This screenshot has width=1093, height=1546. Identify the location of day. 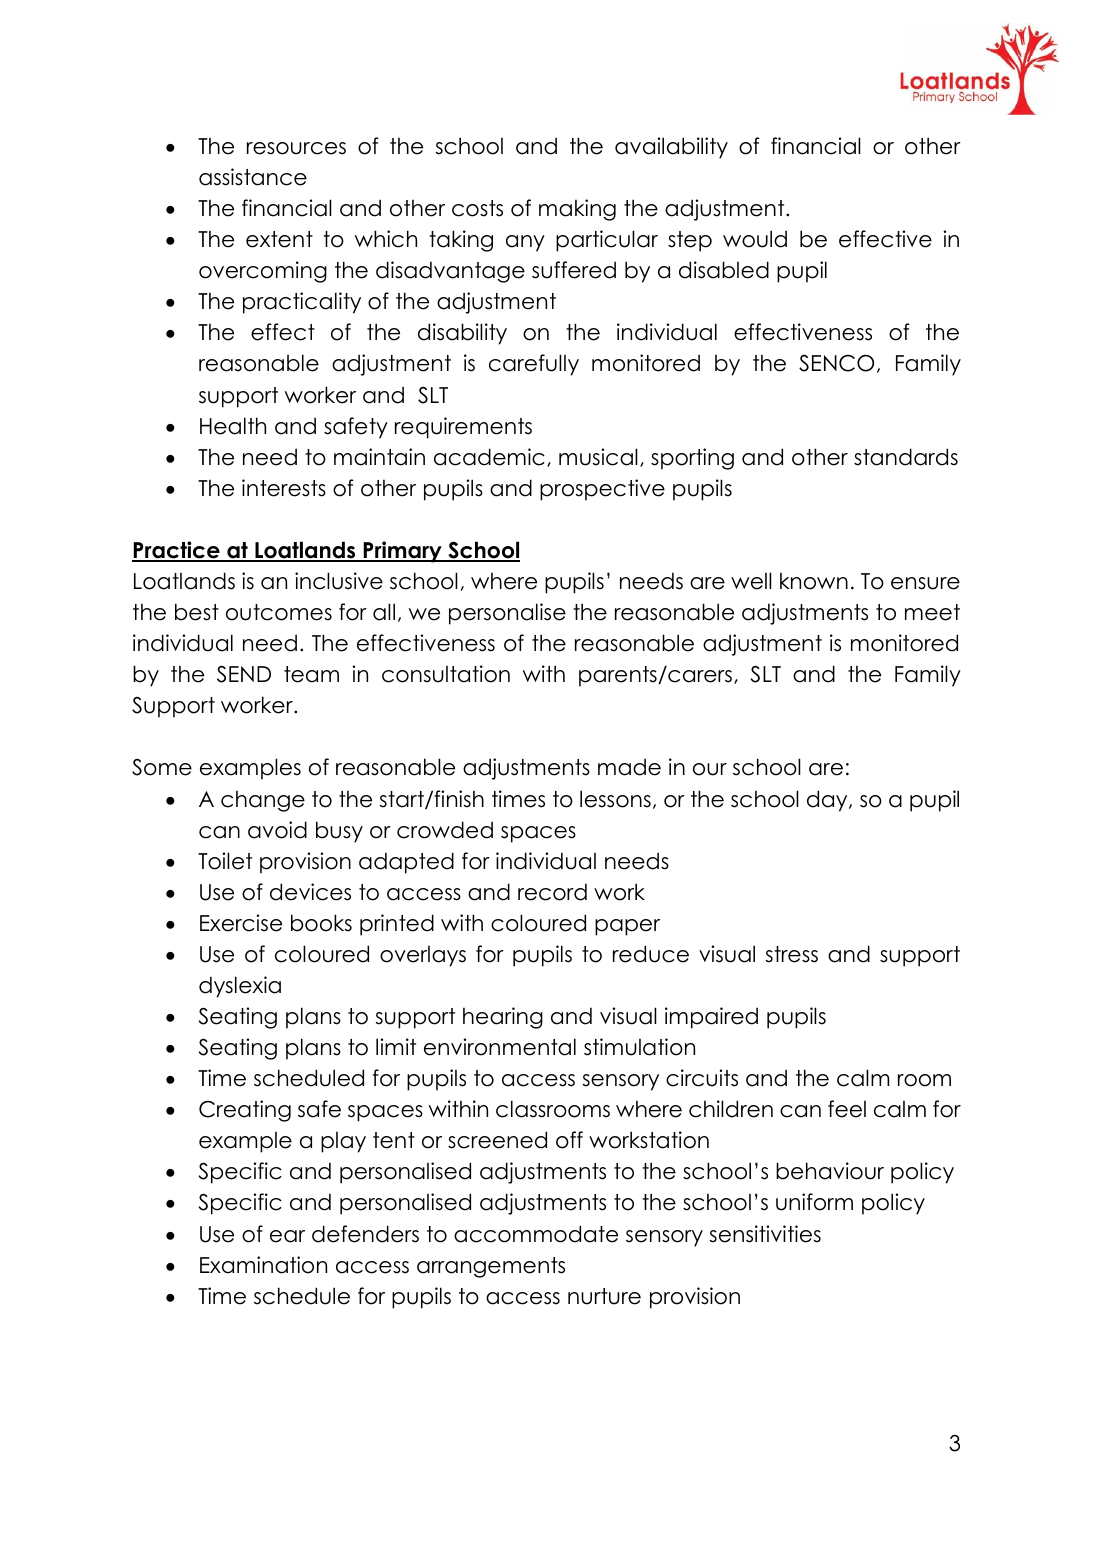
(828, 801).
